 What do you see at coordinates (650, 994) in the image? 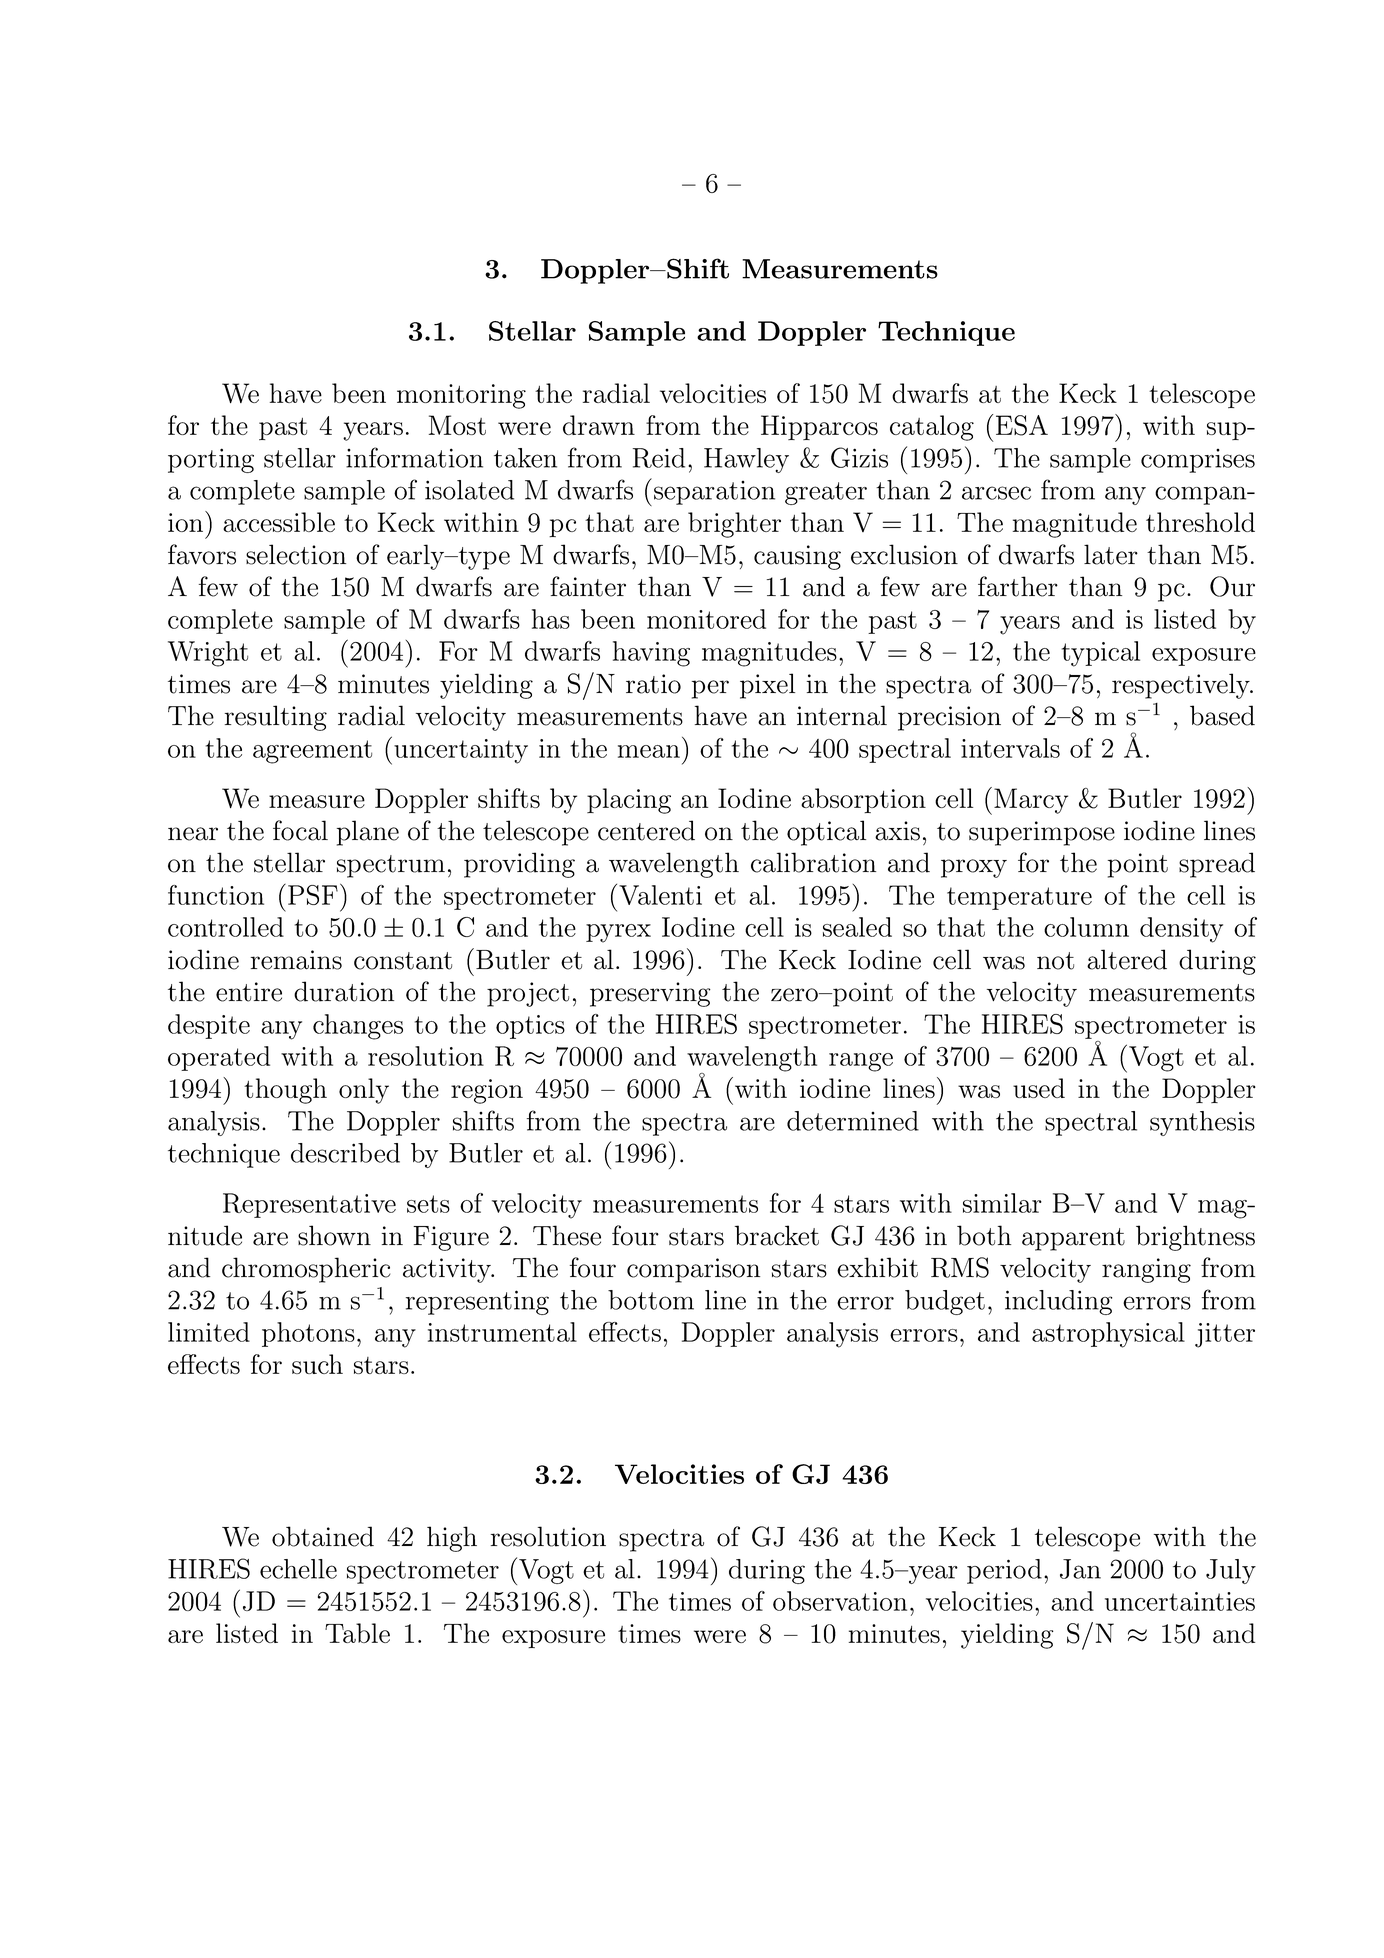
I see `preserving` at bounding box center [650, 994].
